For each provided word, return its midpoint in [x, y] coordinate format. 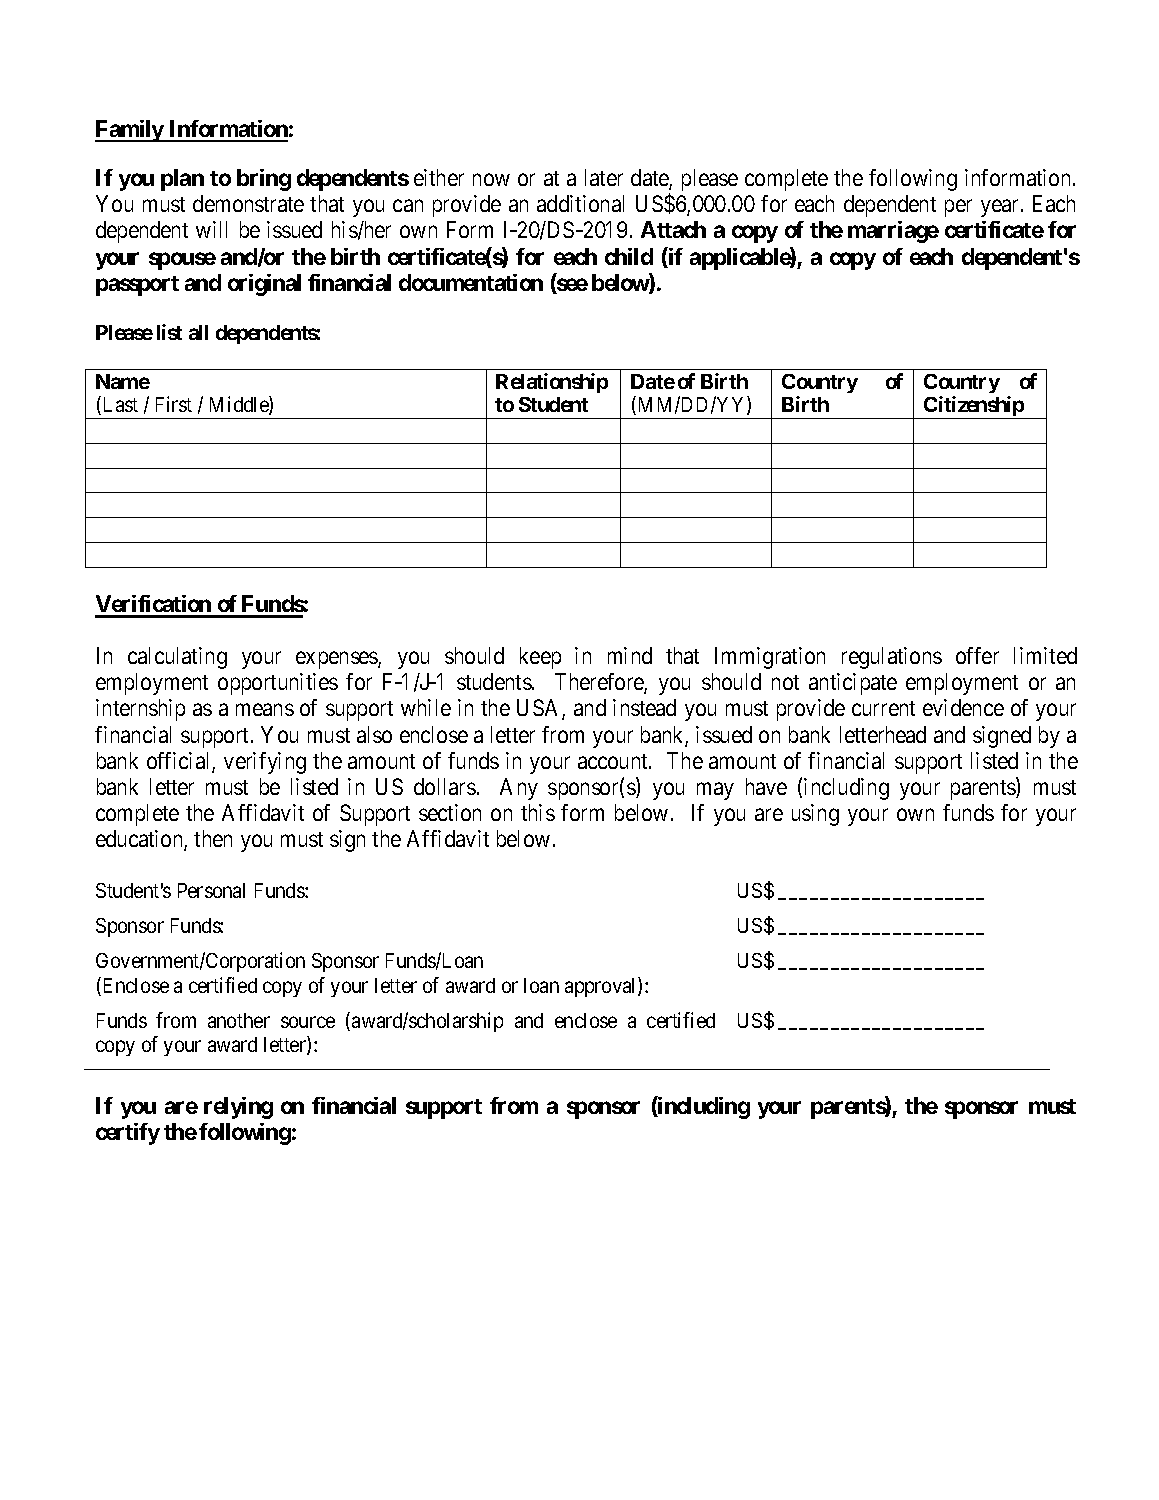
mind [630, 655]
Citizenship [974, 407]
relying [238, 1108]
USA [540, 709]
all [198, 332]
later [604, 177]
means [265, 710]
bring [264, 180]
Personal [211, 890]
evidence [963, 707]
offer [977, 655]
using [815, 815]
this [538, 812]
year [1001, 208]
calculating [177, 658]
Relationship [552, 383]
